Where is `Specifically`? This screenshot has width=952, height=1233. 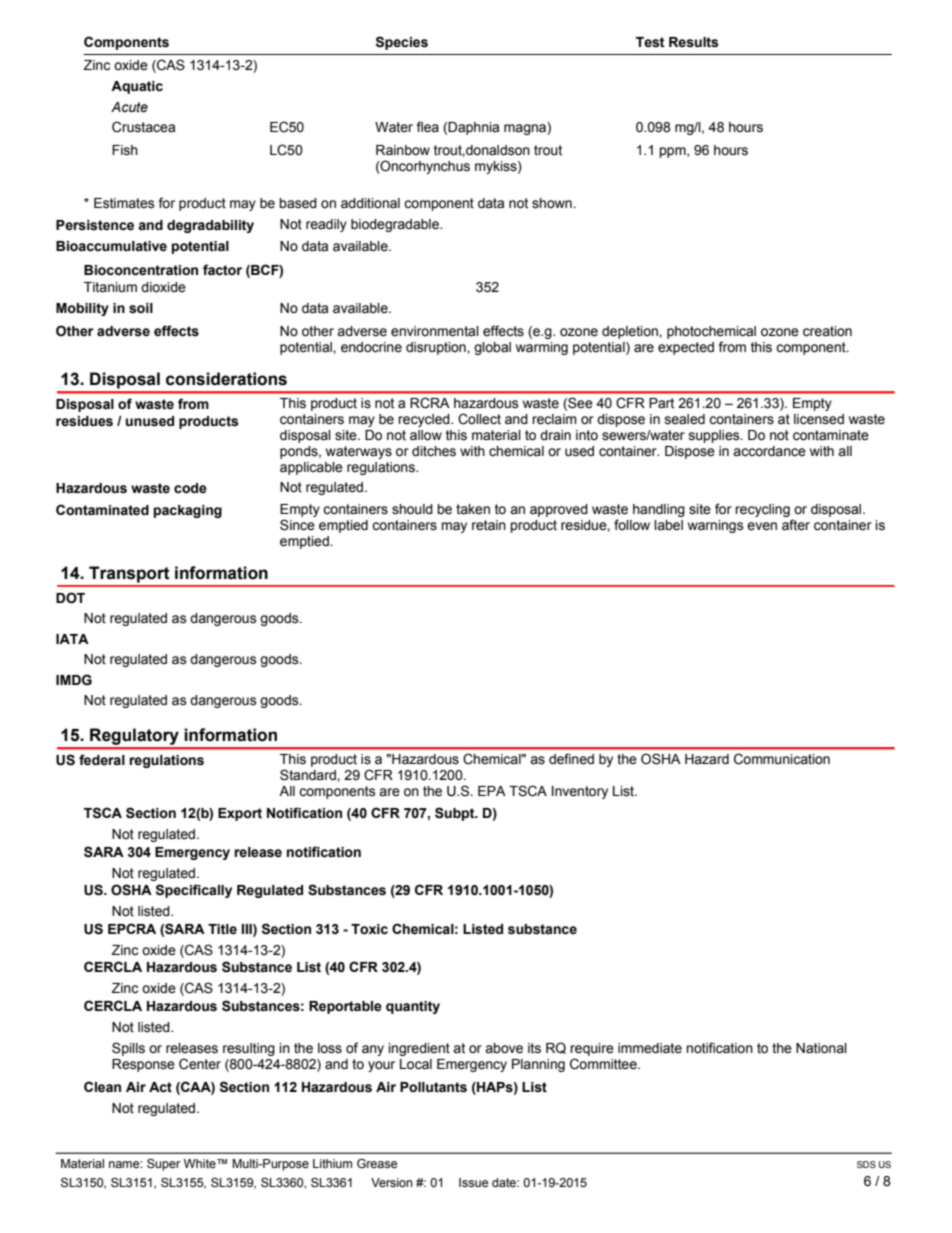
Specifically is located at coordinates (194, 891).
